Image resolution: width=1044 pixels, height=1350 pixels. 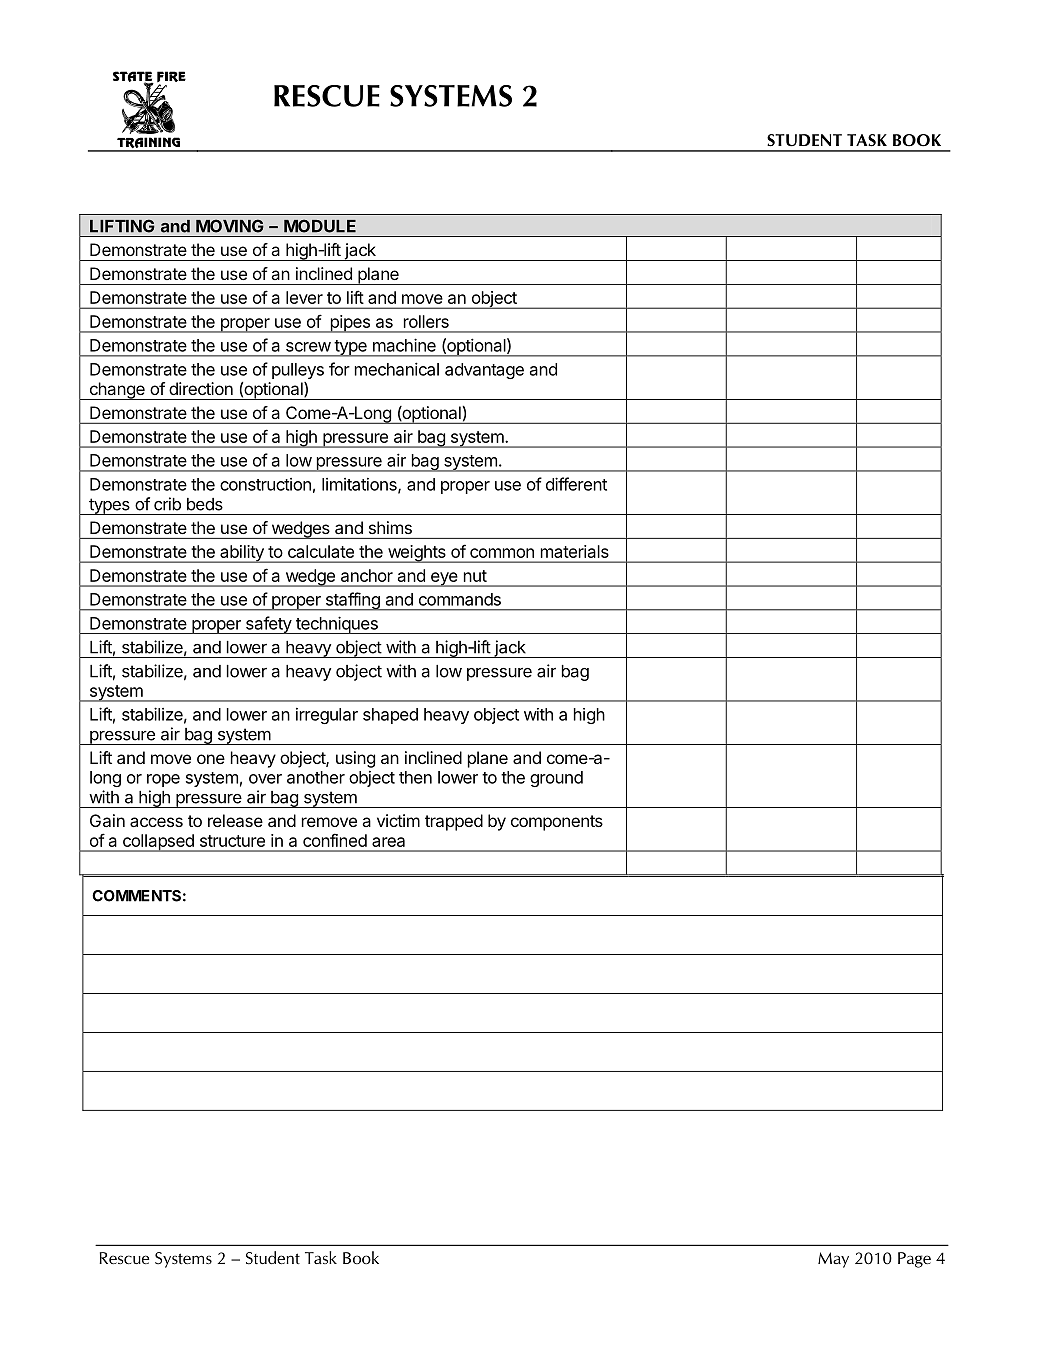 What do you see at coordinates (158, 843) in the page?
I see `collapsed` at bounding box center [158, 843].
